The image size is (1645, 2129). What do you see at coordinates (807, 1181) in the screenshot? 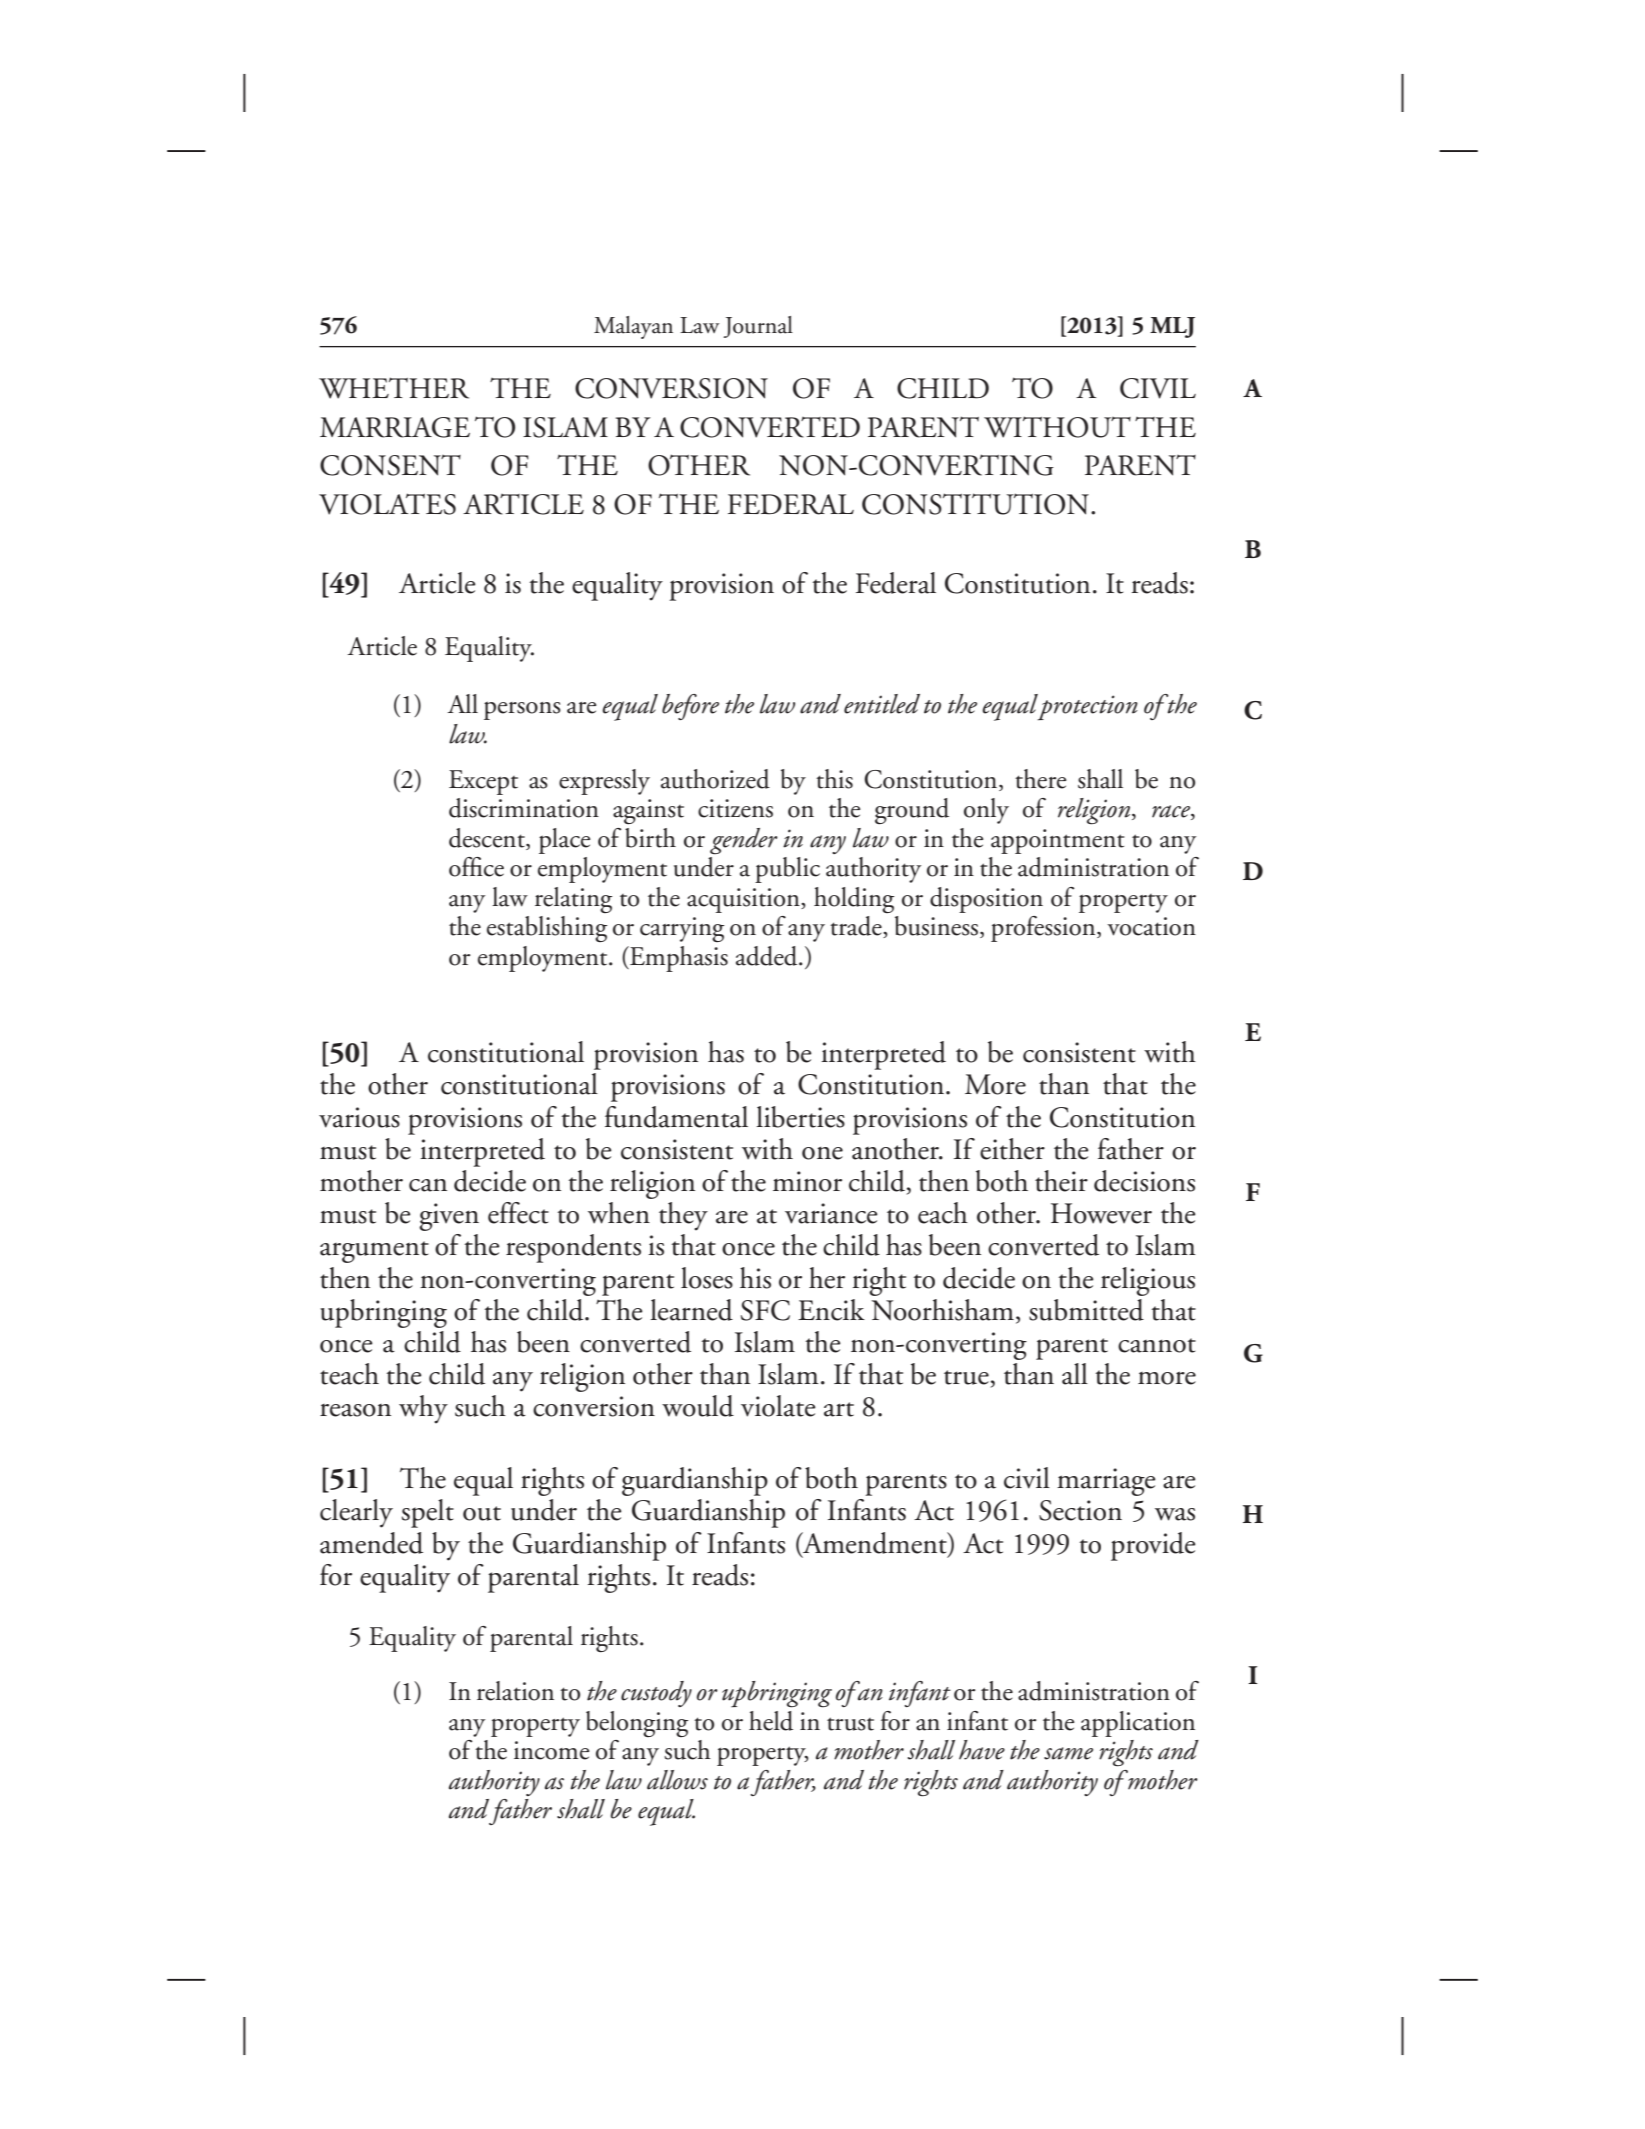
I see `minor` at bounding box center [807, 1181].
